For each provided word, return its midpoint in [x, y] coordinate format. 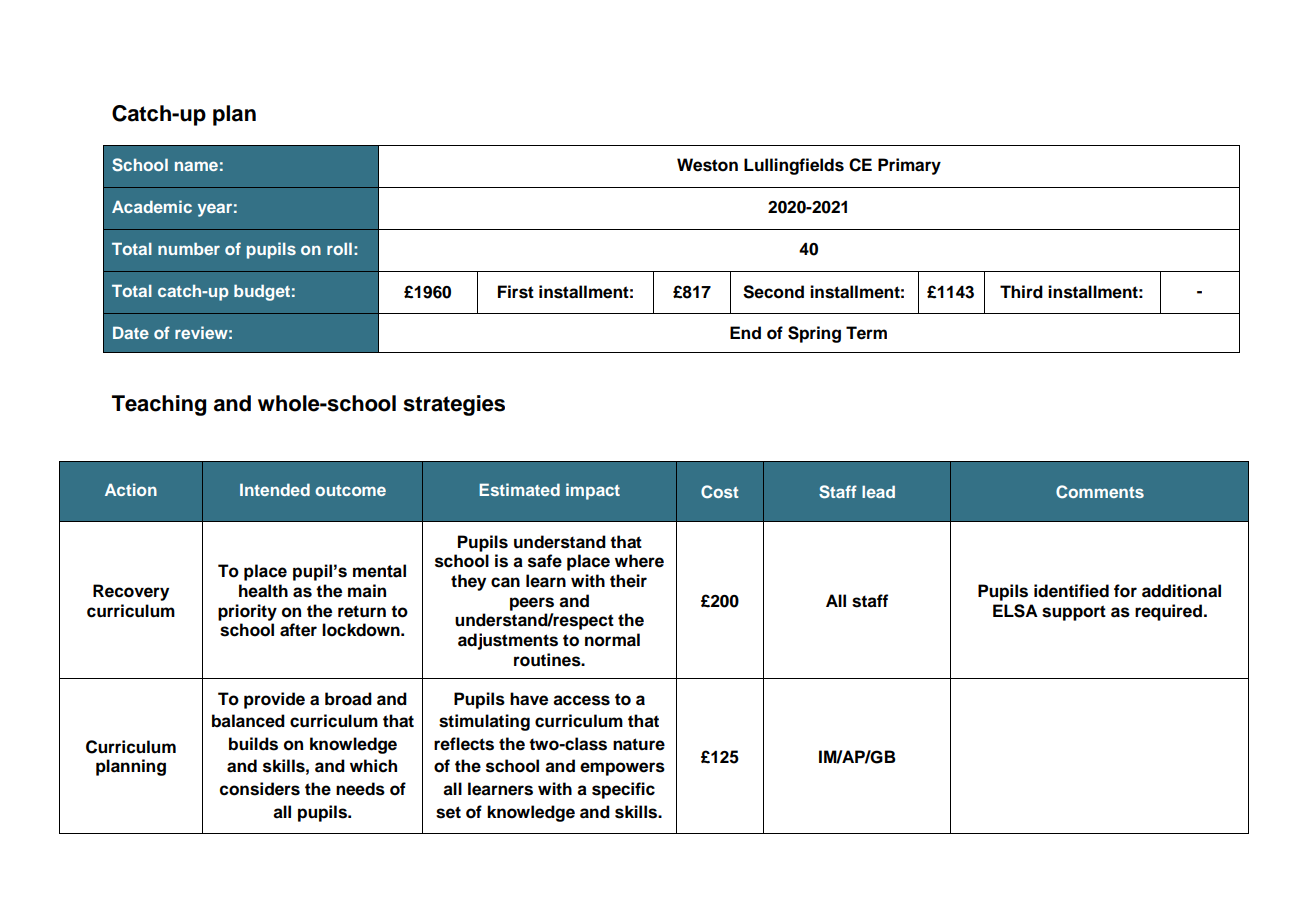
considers [260, 789]
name [196, 166]
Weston [707, 165]
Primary [909, 166]
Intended [275, 489]
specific [623, 790]
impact [593, 491]
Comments [1100, 492]
